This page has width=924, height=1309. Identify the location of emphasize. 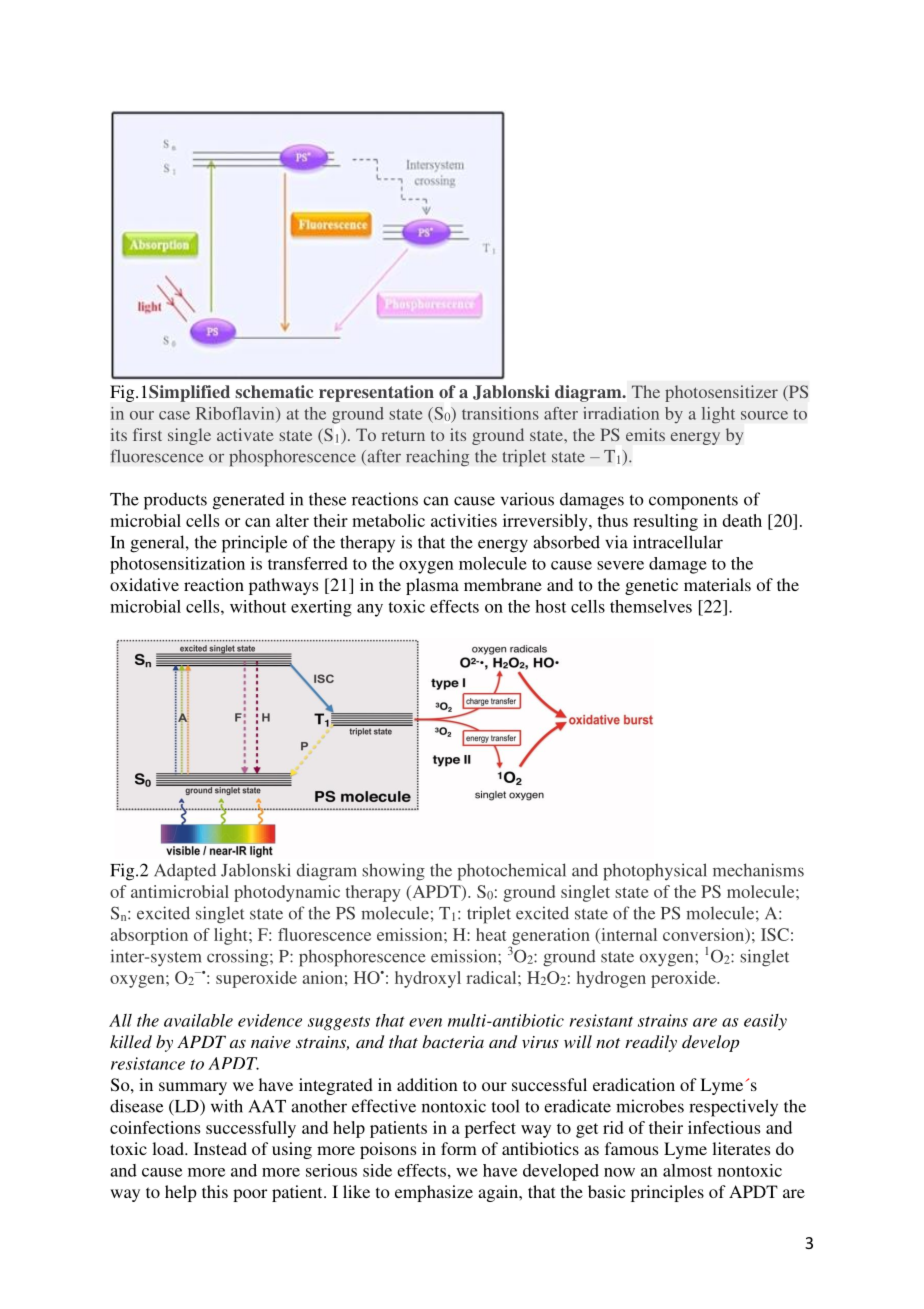
(434, 1193).
